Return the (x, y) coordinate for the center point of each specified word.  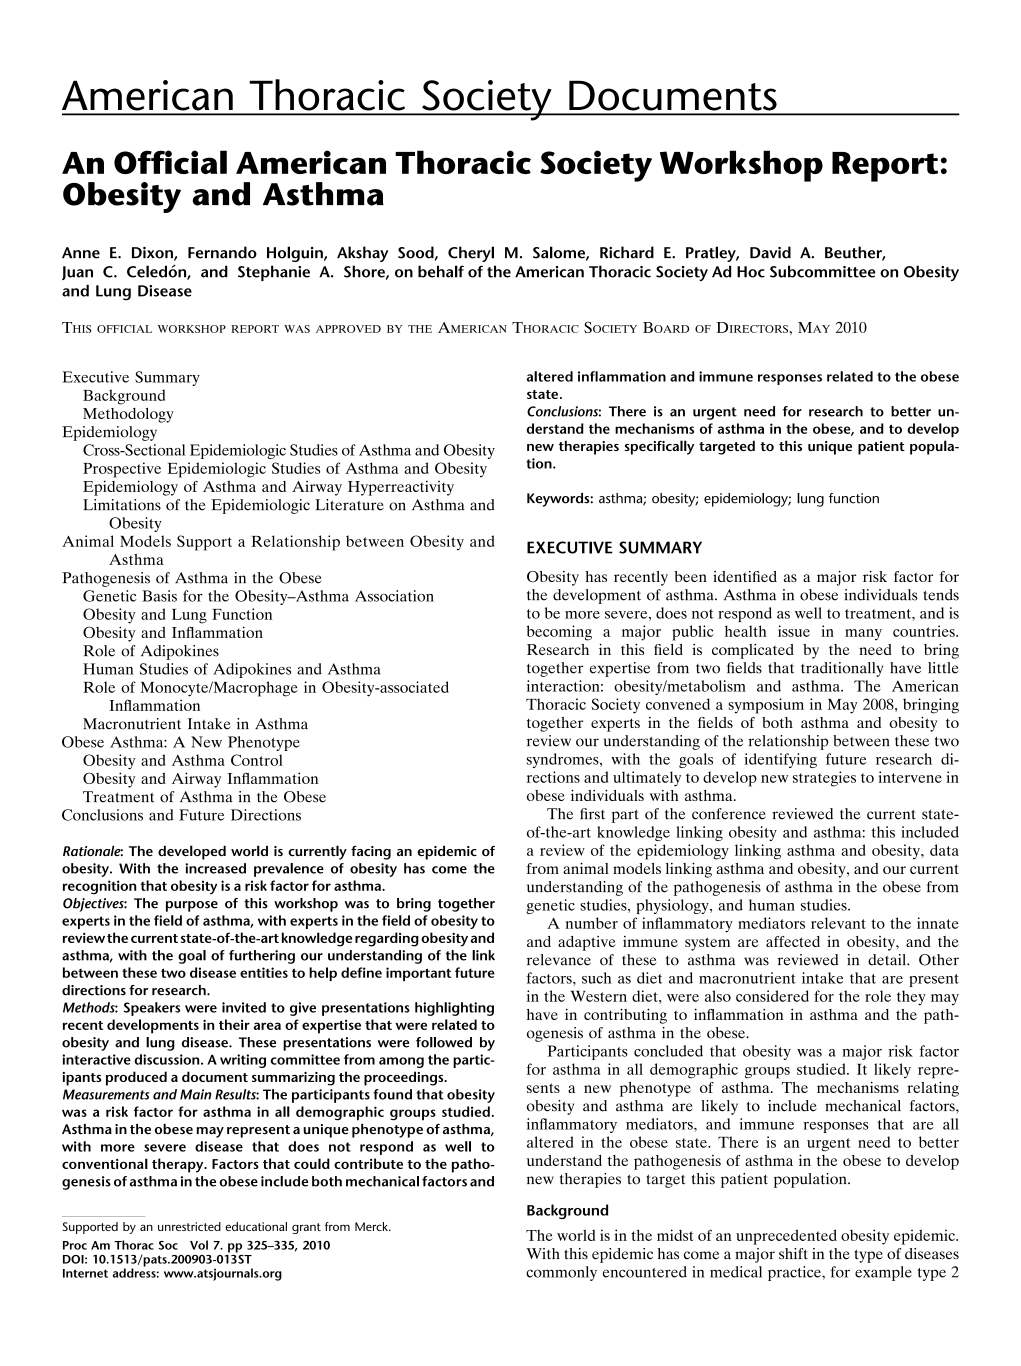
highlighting (454, 1009)
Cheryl (471, 254)
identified (745, 576)
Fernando (222, 252)
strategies (824, 779)
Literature (349, 505)
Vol (199, 1245)
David (770, 252)
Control (257, 760)
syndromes (564, 760)
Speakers (152, 1009)
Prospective (122, 470)
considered (772, 996)
